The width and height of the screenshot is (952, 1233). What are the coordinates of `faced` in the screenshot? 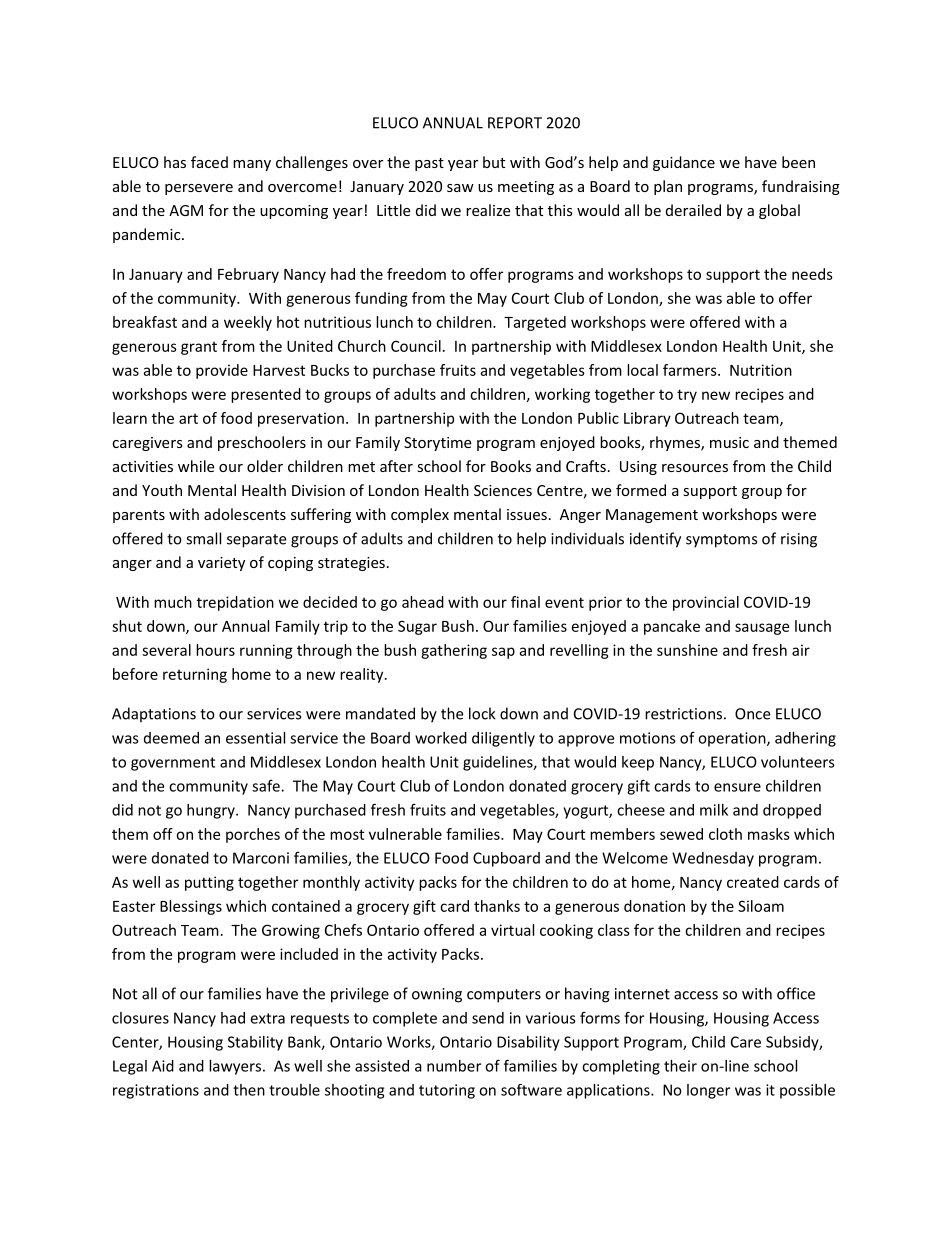 It's located at (209, 162).
